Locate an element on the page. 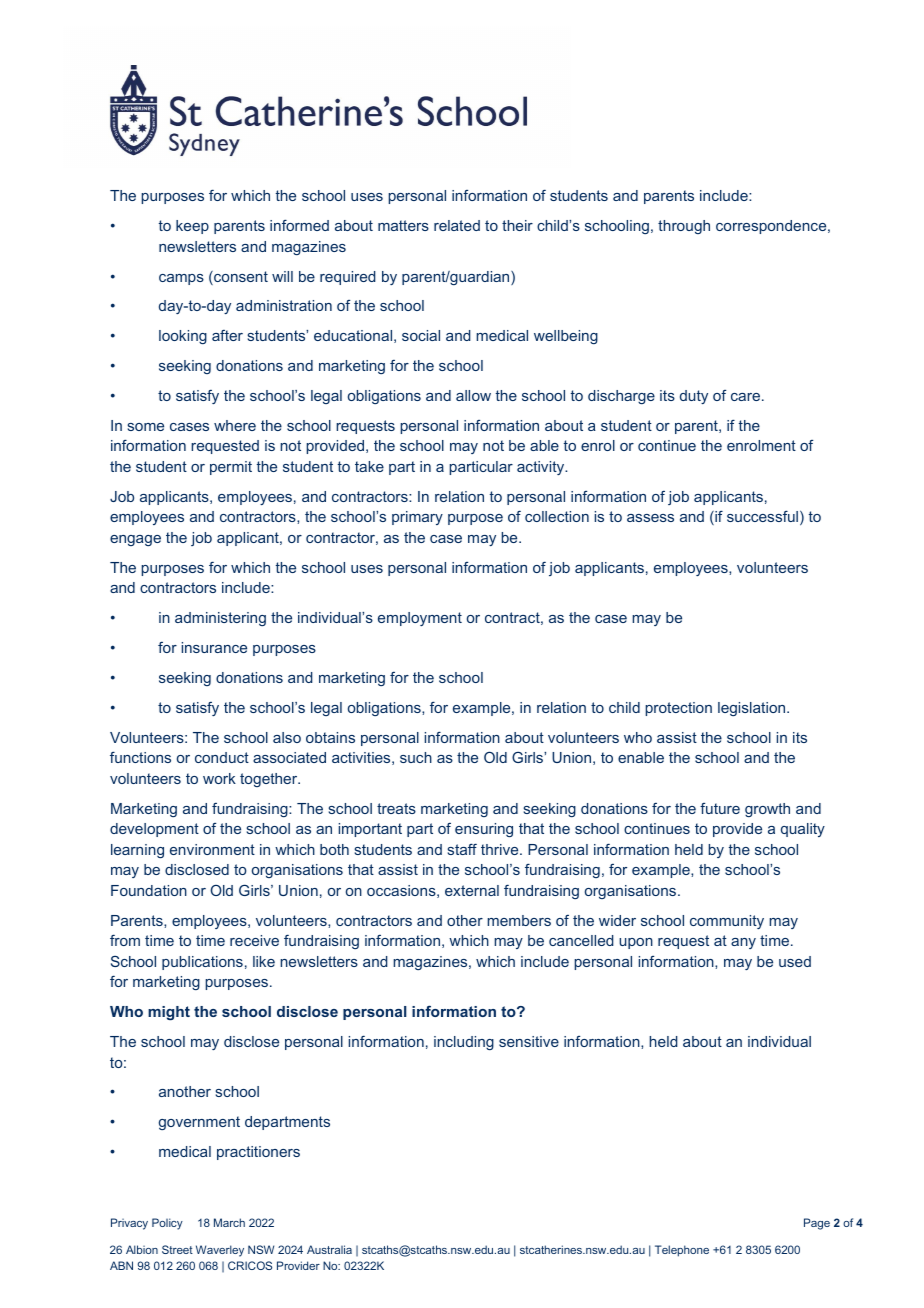 The width and height of the page is (924, 1308). such is located at coordinates (416, 757).
